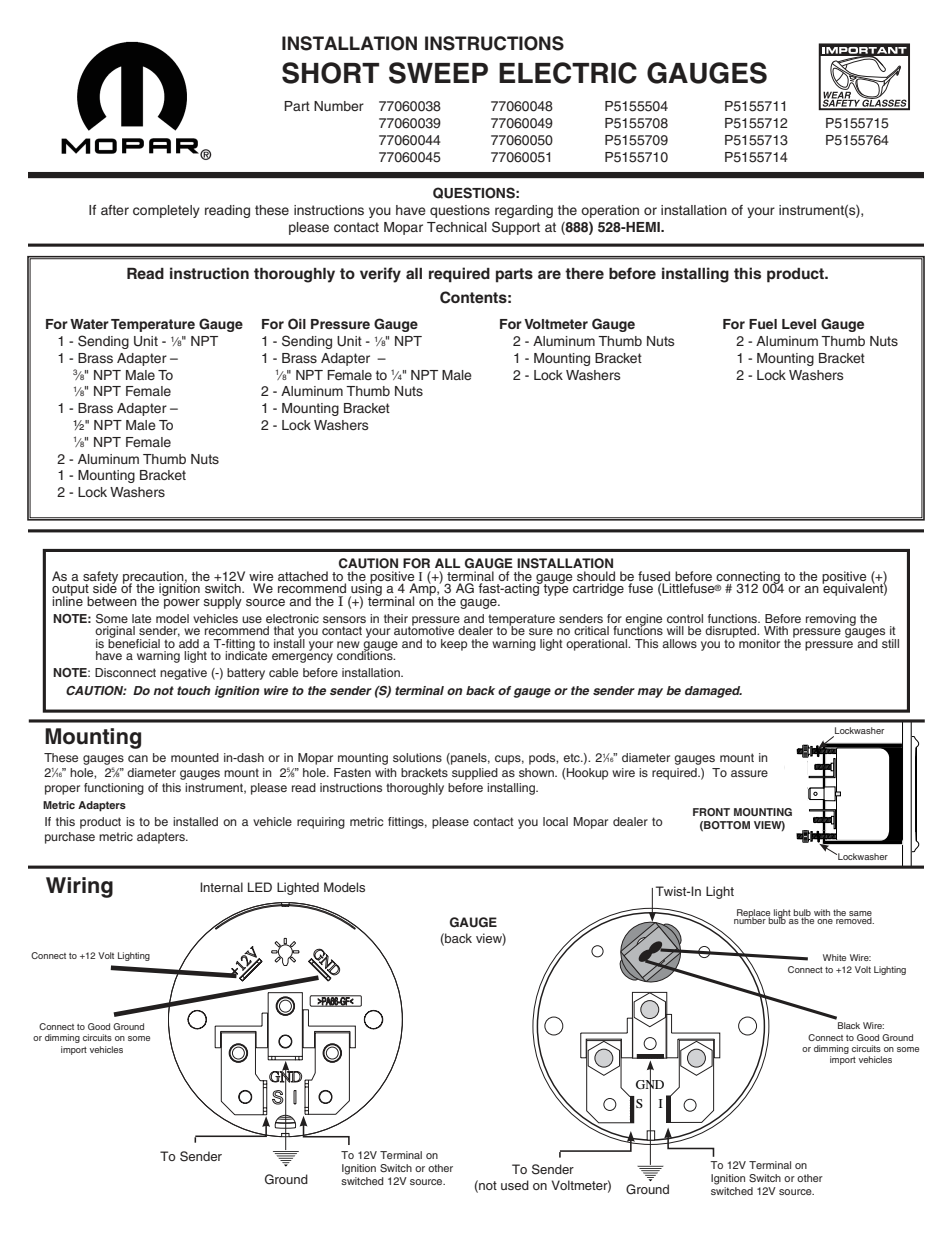 Image resolution: width=952 pixels, height=1233 pixels. I want to click on supplied, so click(475, 774).
